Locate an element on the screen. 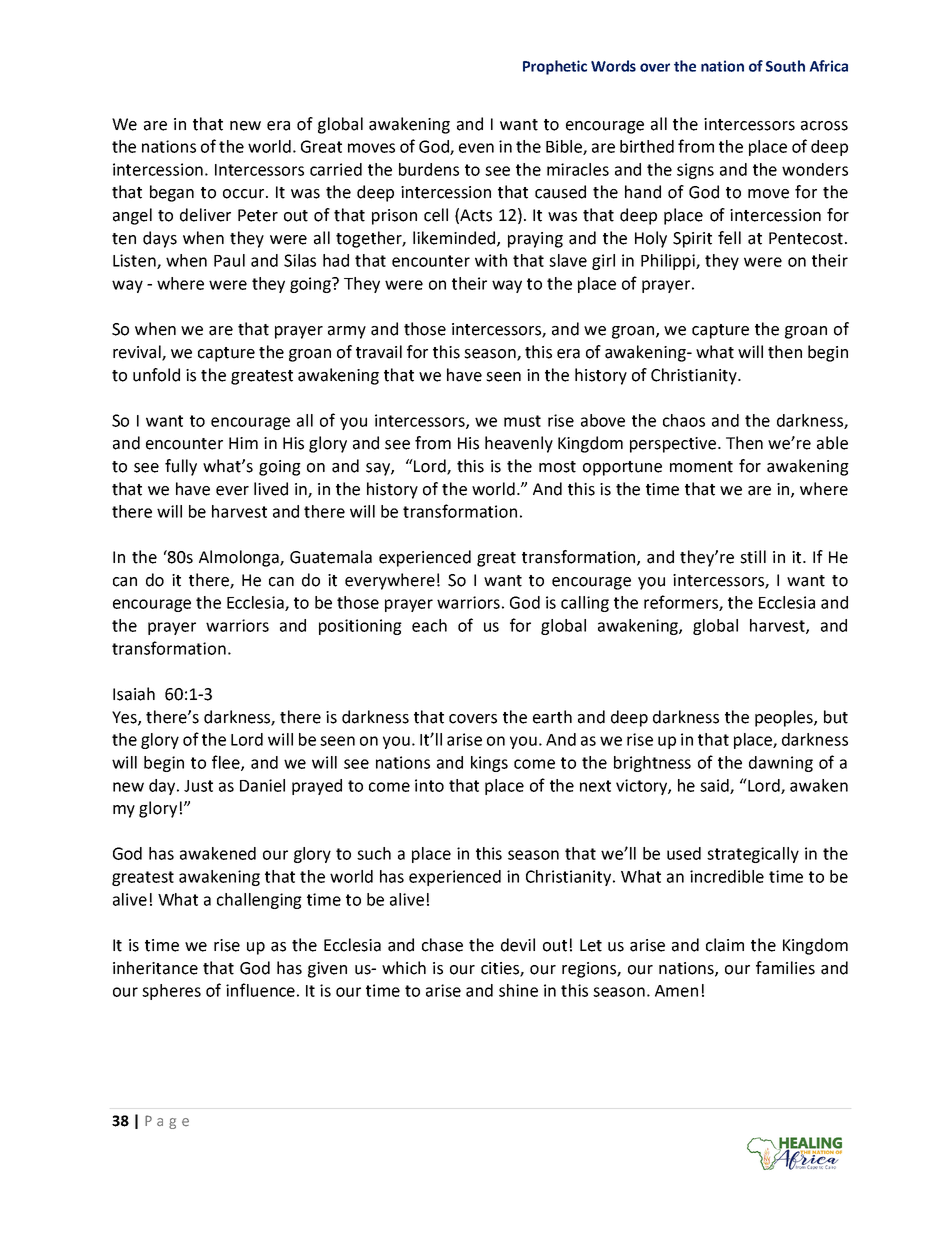 The image size is (952, 1233). with is located at coordinates (491, 260).
